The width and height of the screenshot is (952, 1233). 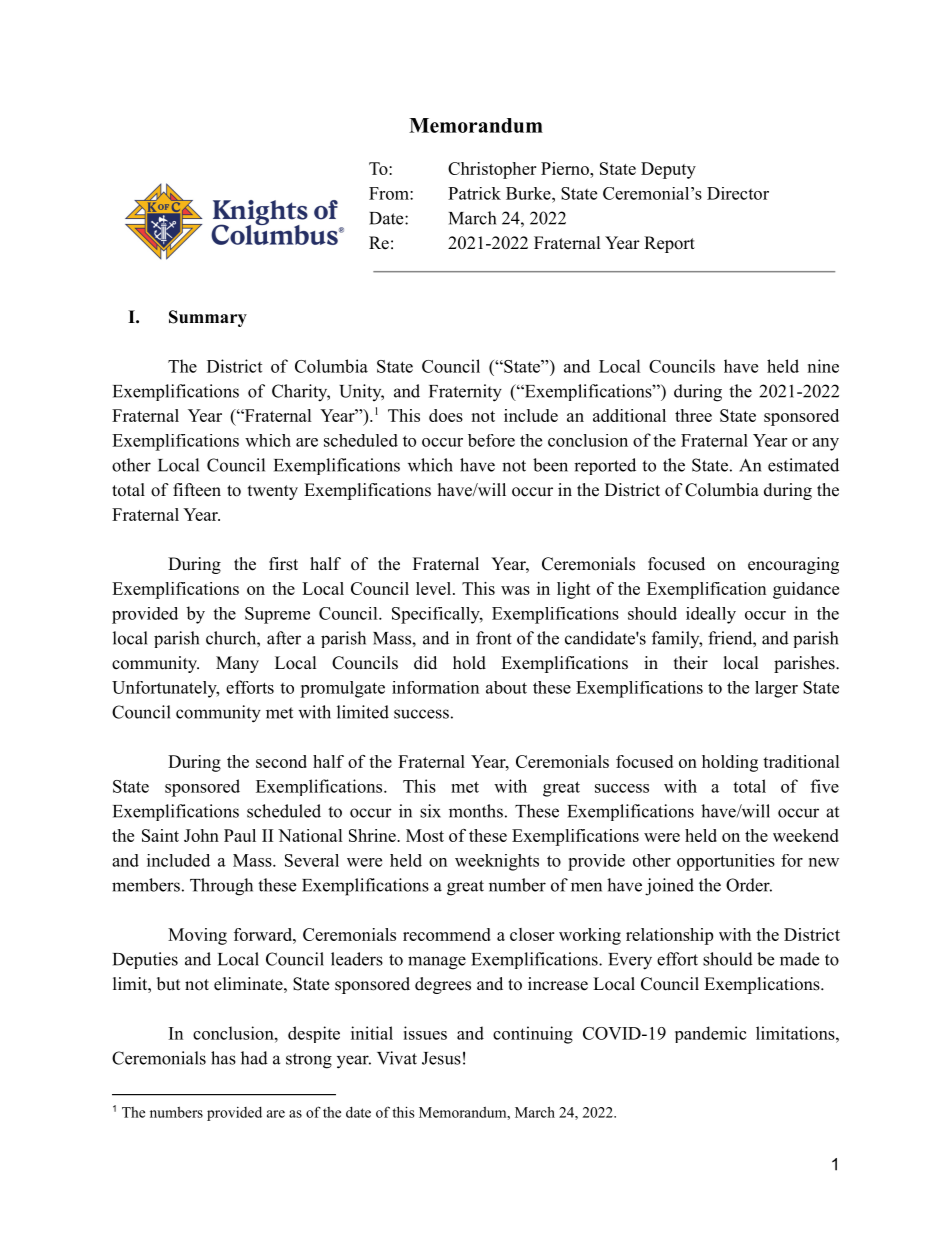 I want to click on weeknights, so click(x=497, y=862).
